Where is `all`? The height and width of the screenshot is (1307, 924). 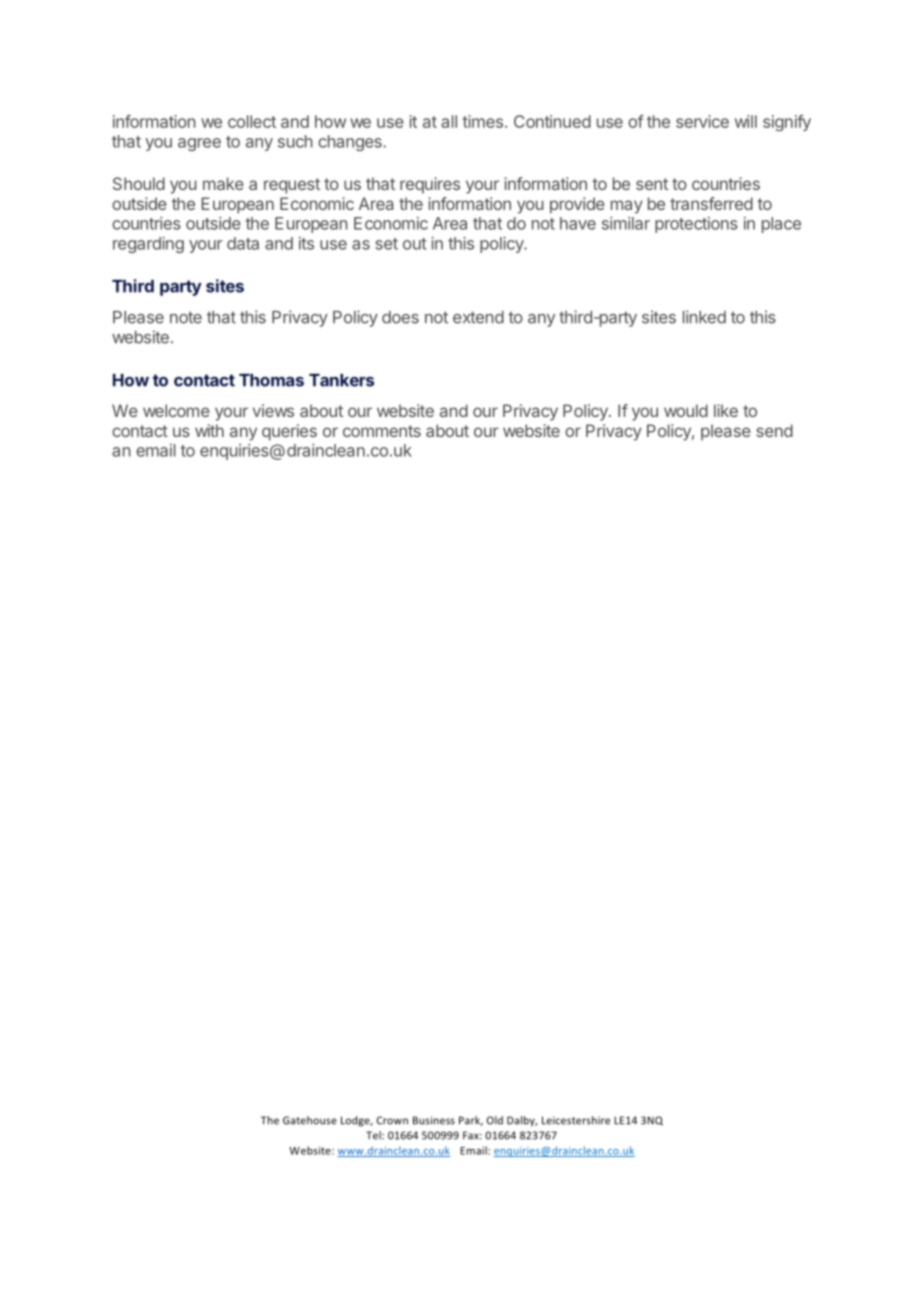
all is located at coordinates (449, 121).
